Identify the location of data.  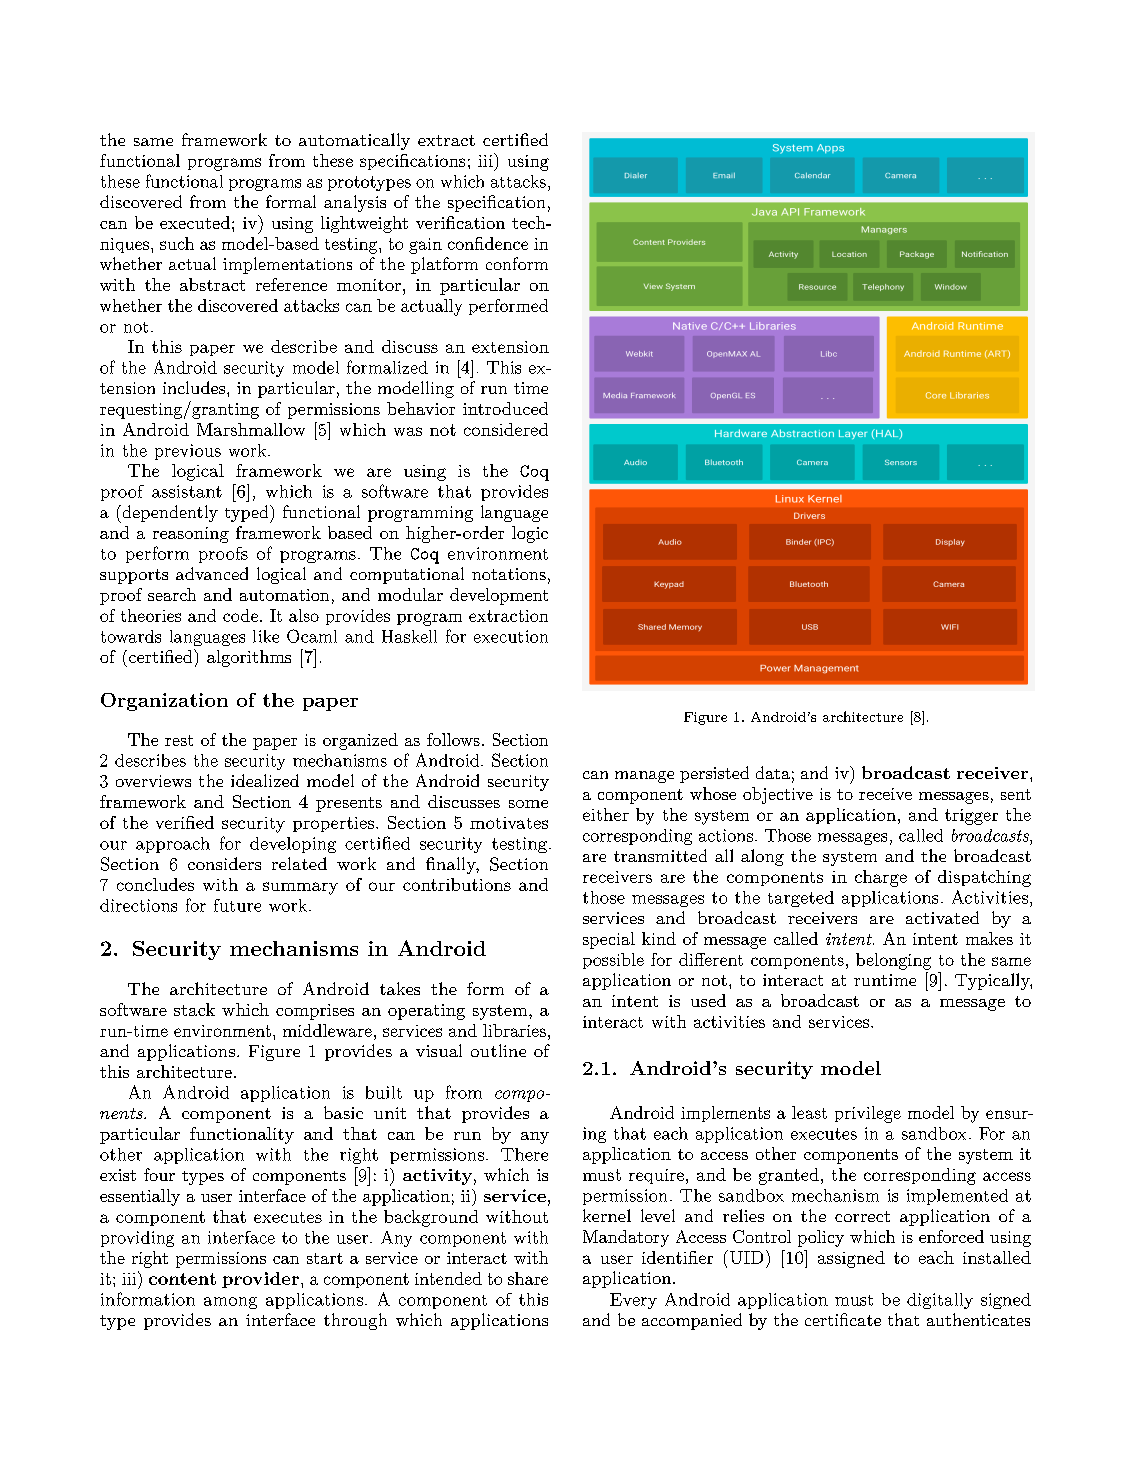
(773, 772).
